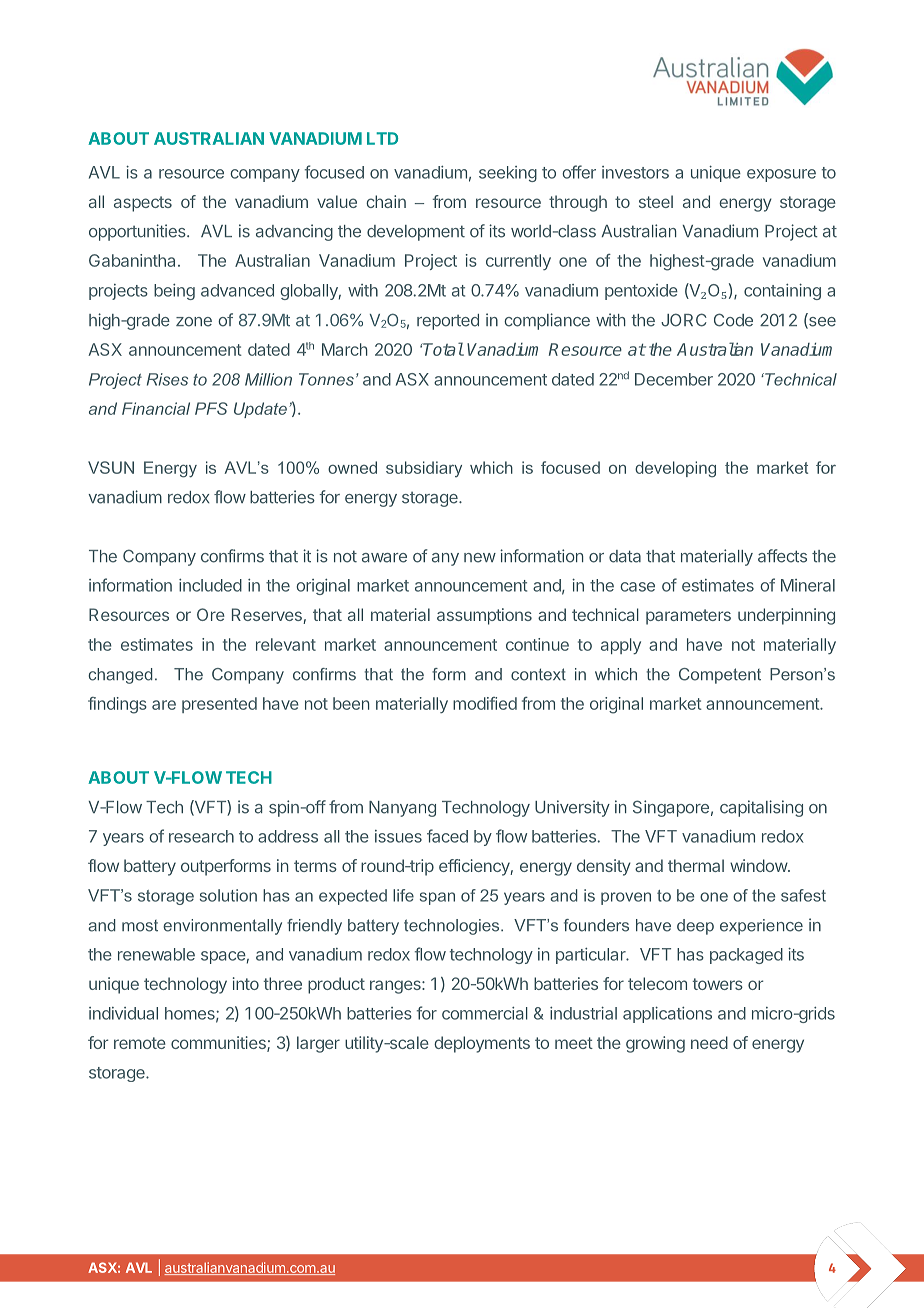  Describe the element at coordinates (709, 1042) in the image. I see `need` at that location.
